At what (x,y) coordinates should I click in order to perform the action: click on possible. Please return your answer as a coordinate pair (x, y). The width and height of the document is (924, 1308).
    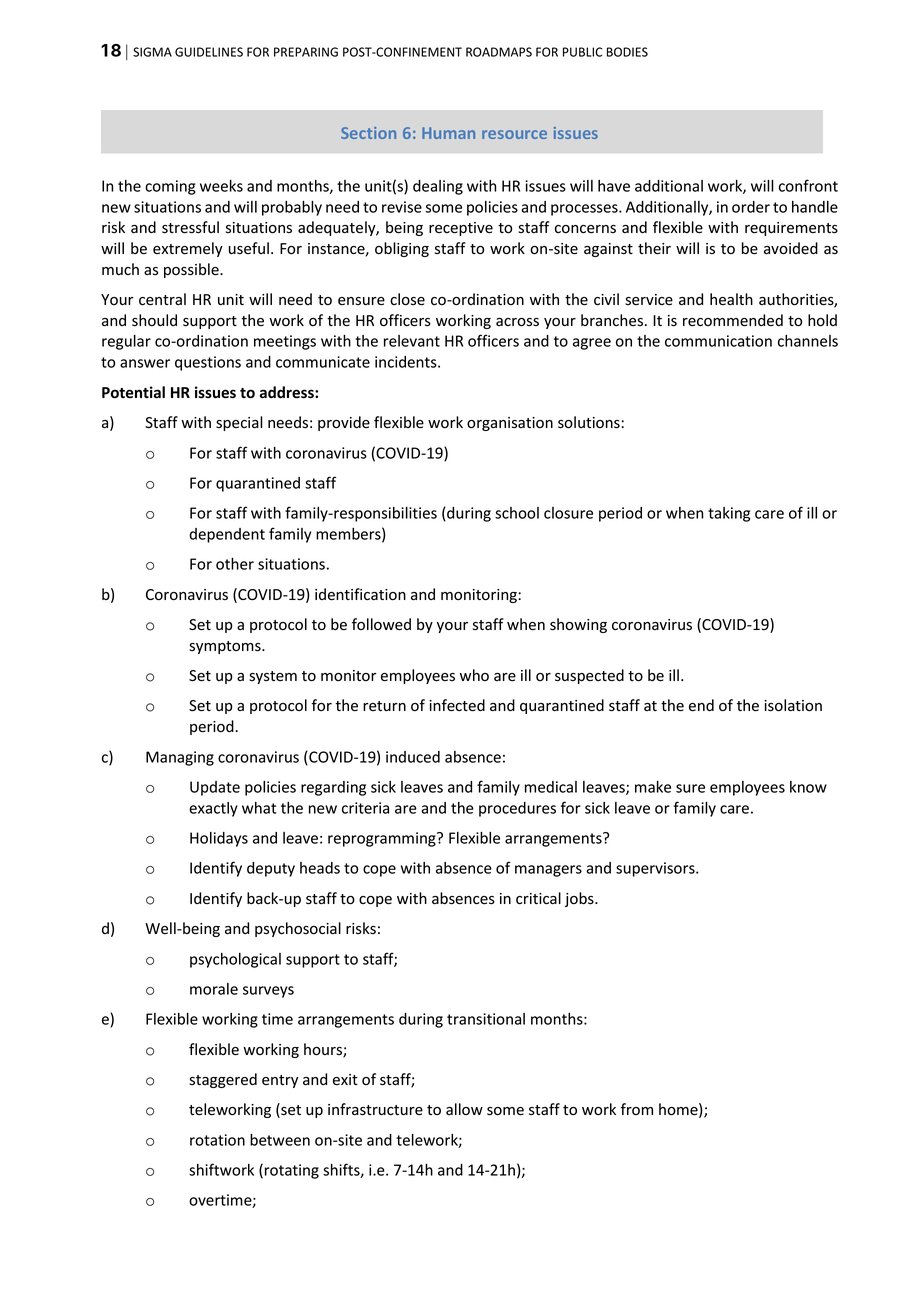
    Looking at the image, I should click on (192, 270).
